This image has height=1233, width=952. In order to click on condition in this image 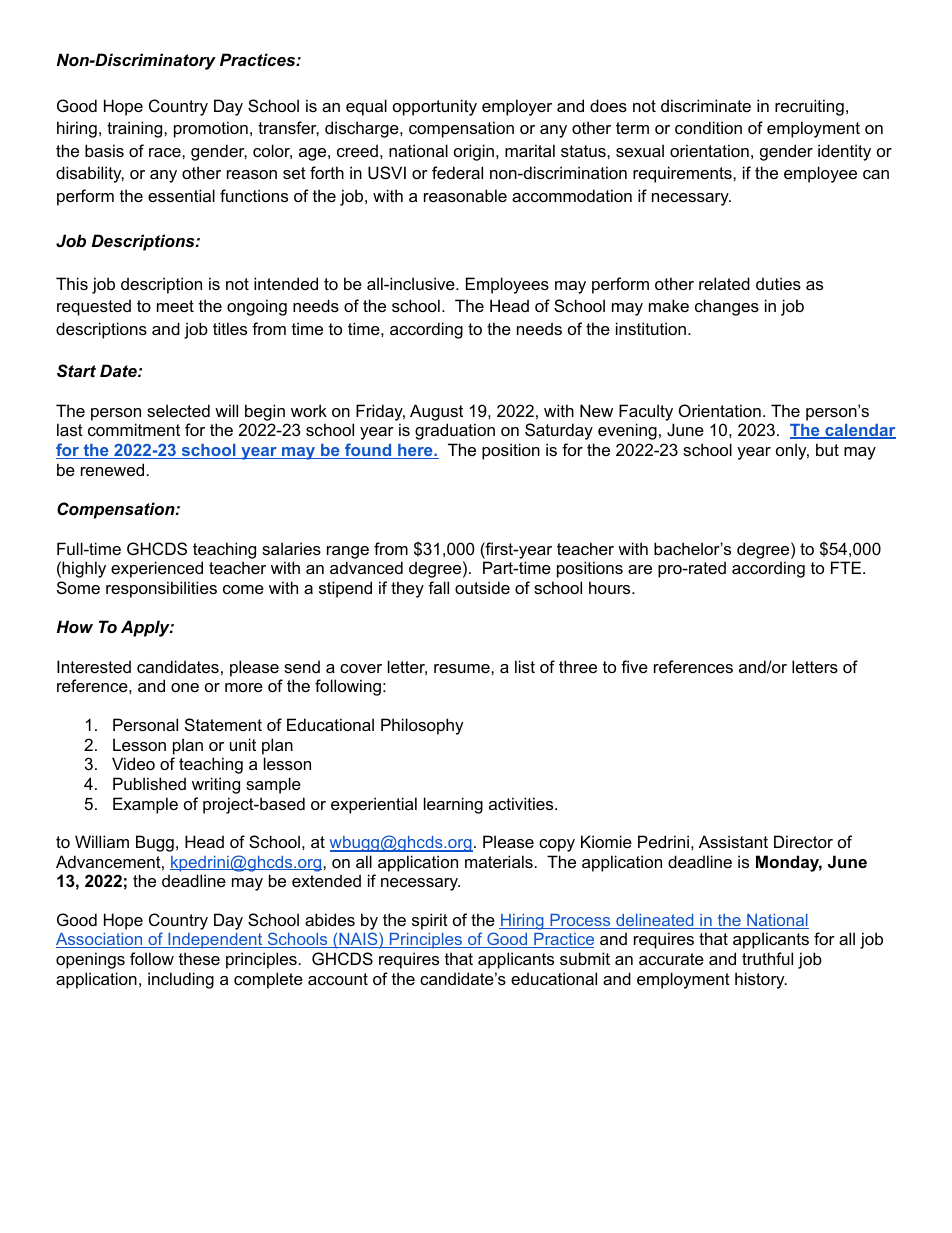, I will do `click(708, 127)`.
